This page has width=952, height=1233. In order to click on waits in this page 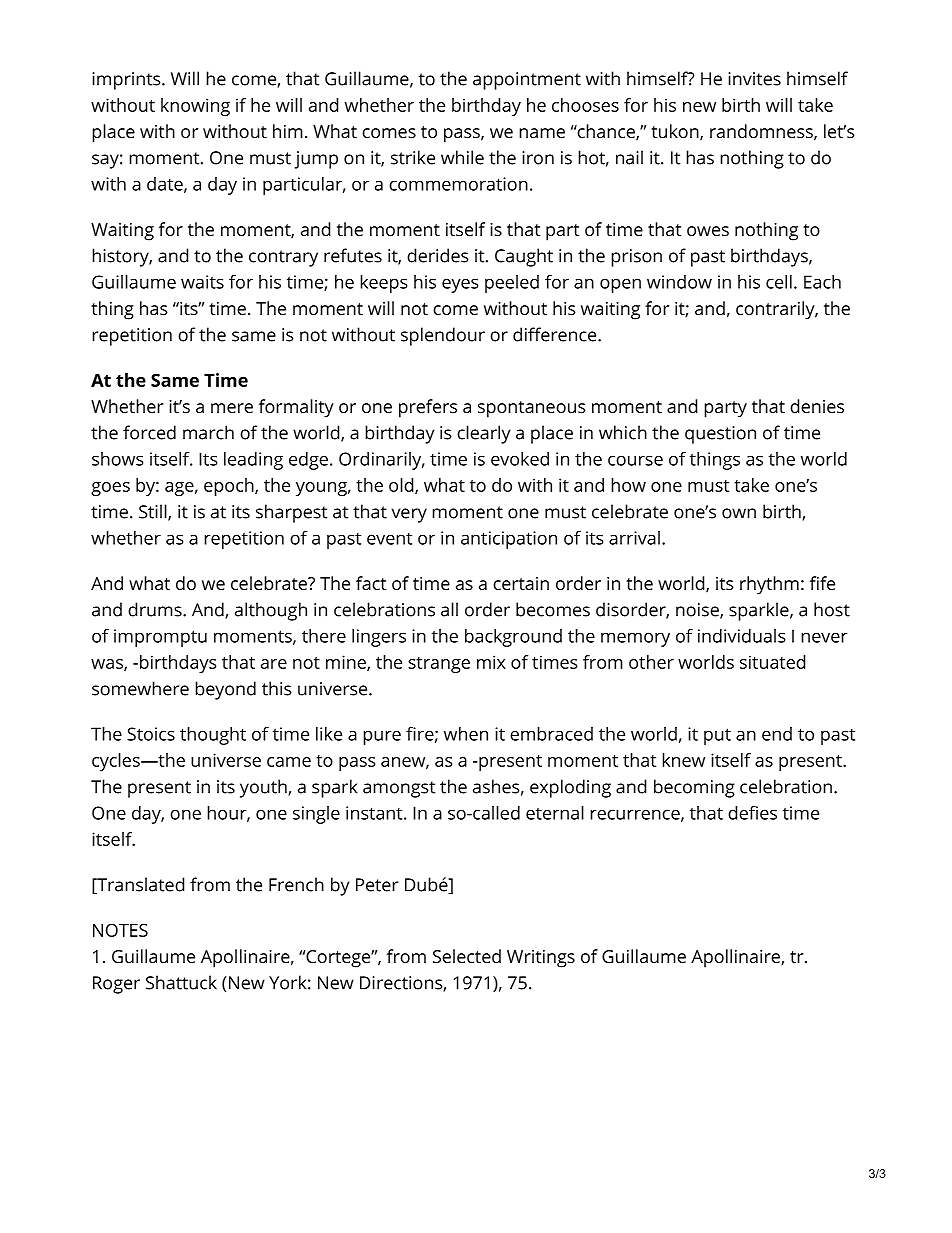, I will do `click(202, 282)`.
